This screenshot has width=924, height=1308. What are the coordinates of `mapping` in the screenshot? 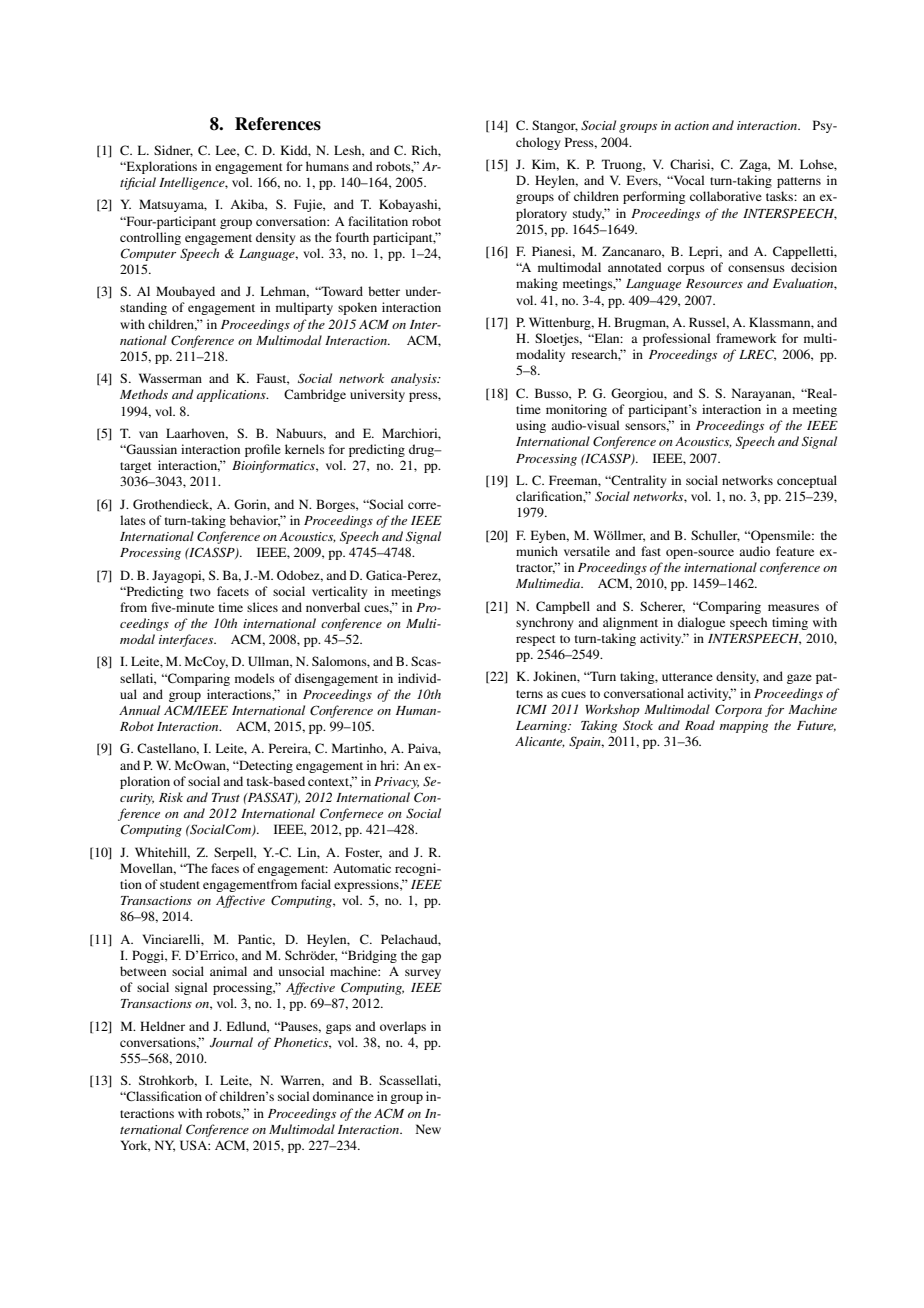 It's located at (744, 727).
